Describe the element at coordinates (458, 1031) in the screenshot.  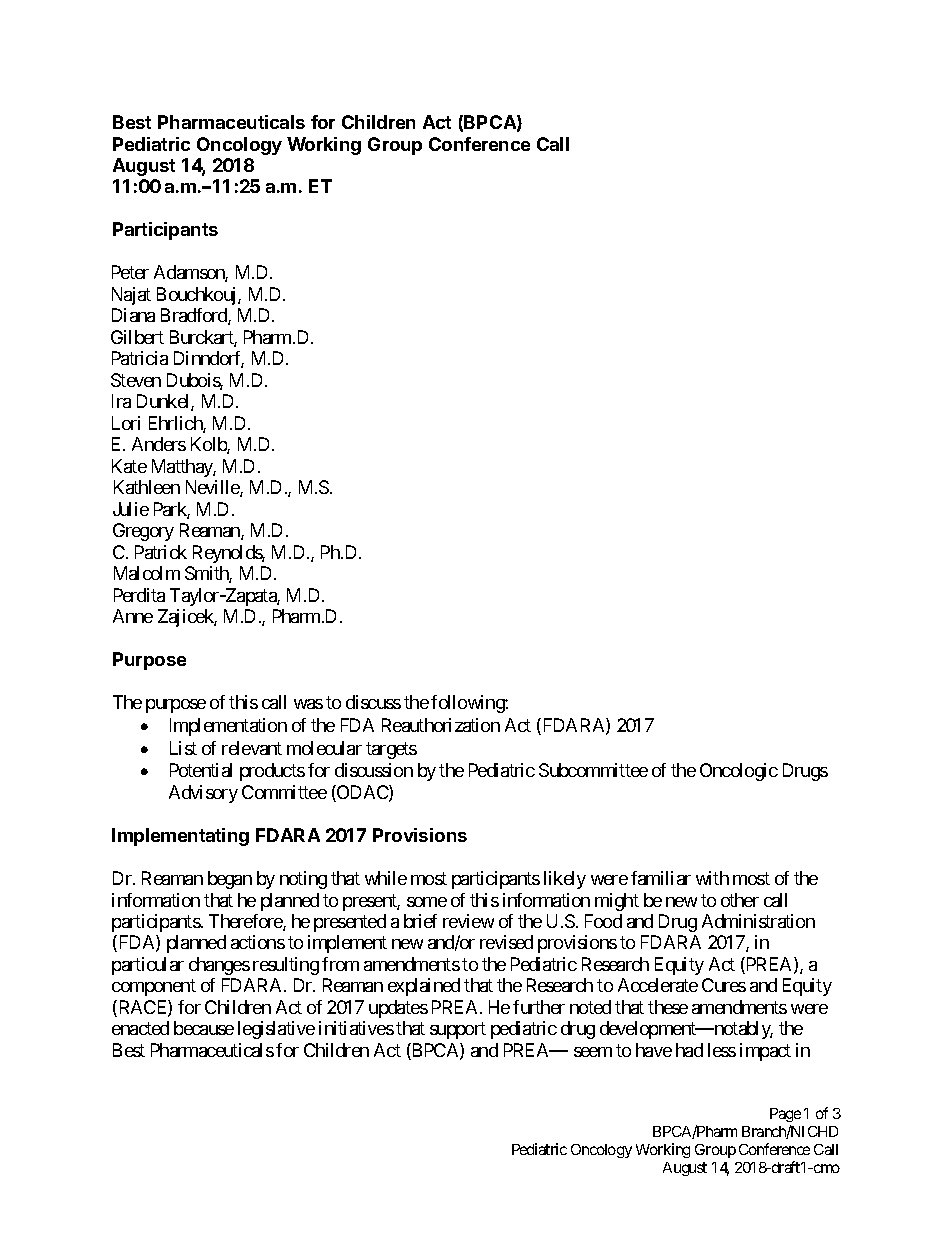
I see `support` at that location.
